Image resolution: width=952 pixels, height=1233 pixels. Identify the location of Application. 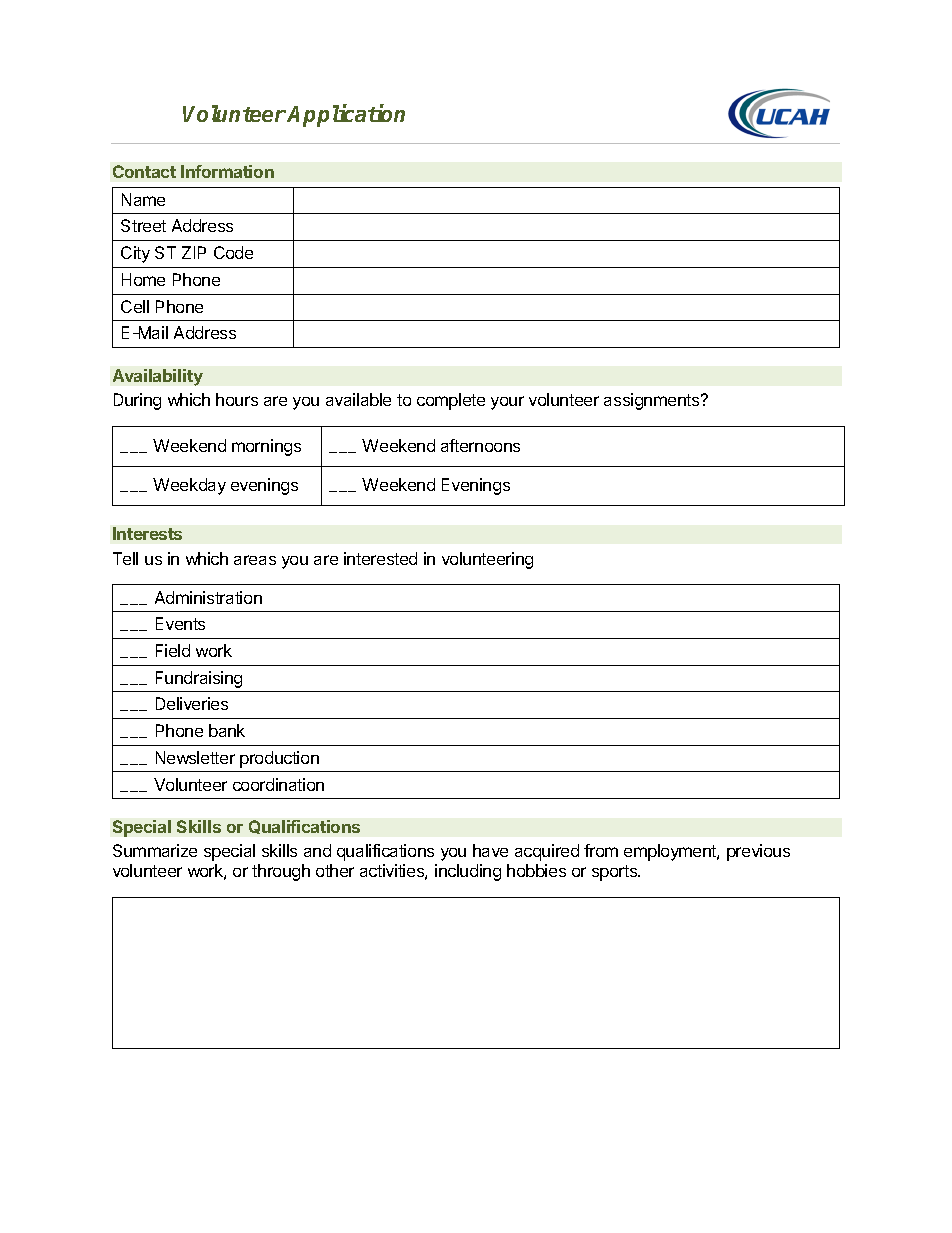
(346, 116).
